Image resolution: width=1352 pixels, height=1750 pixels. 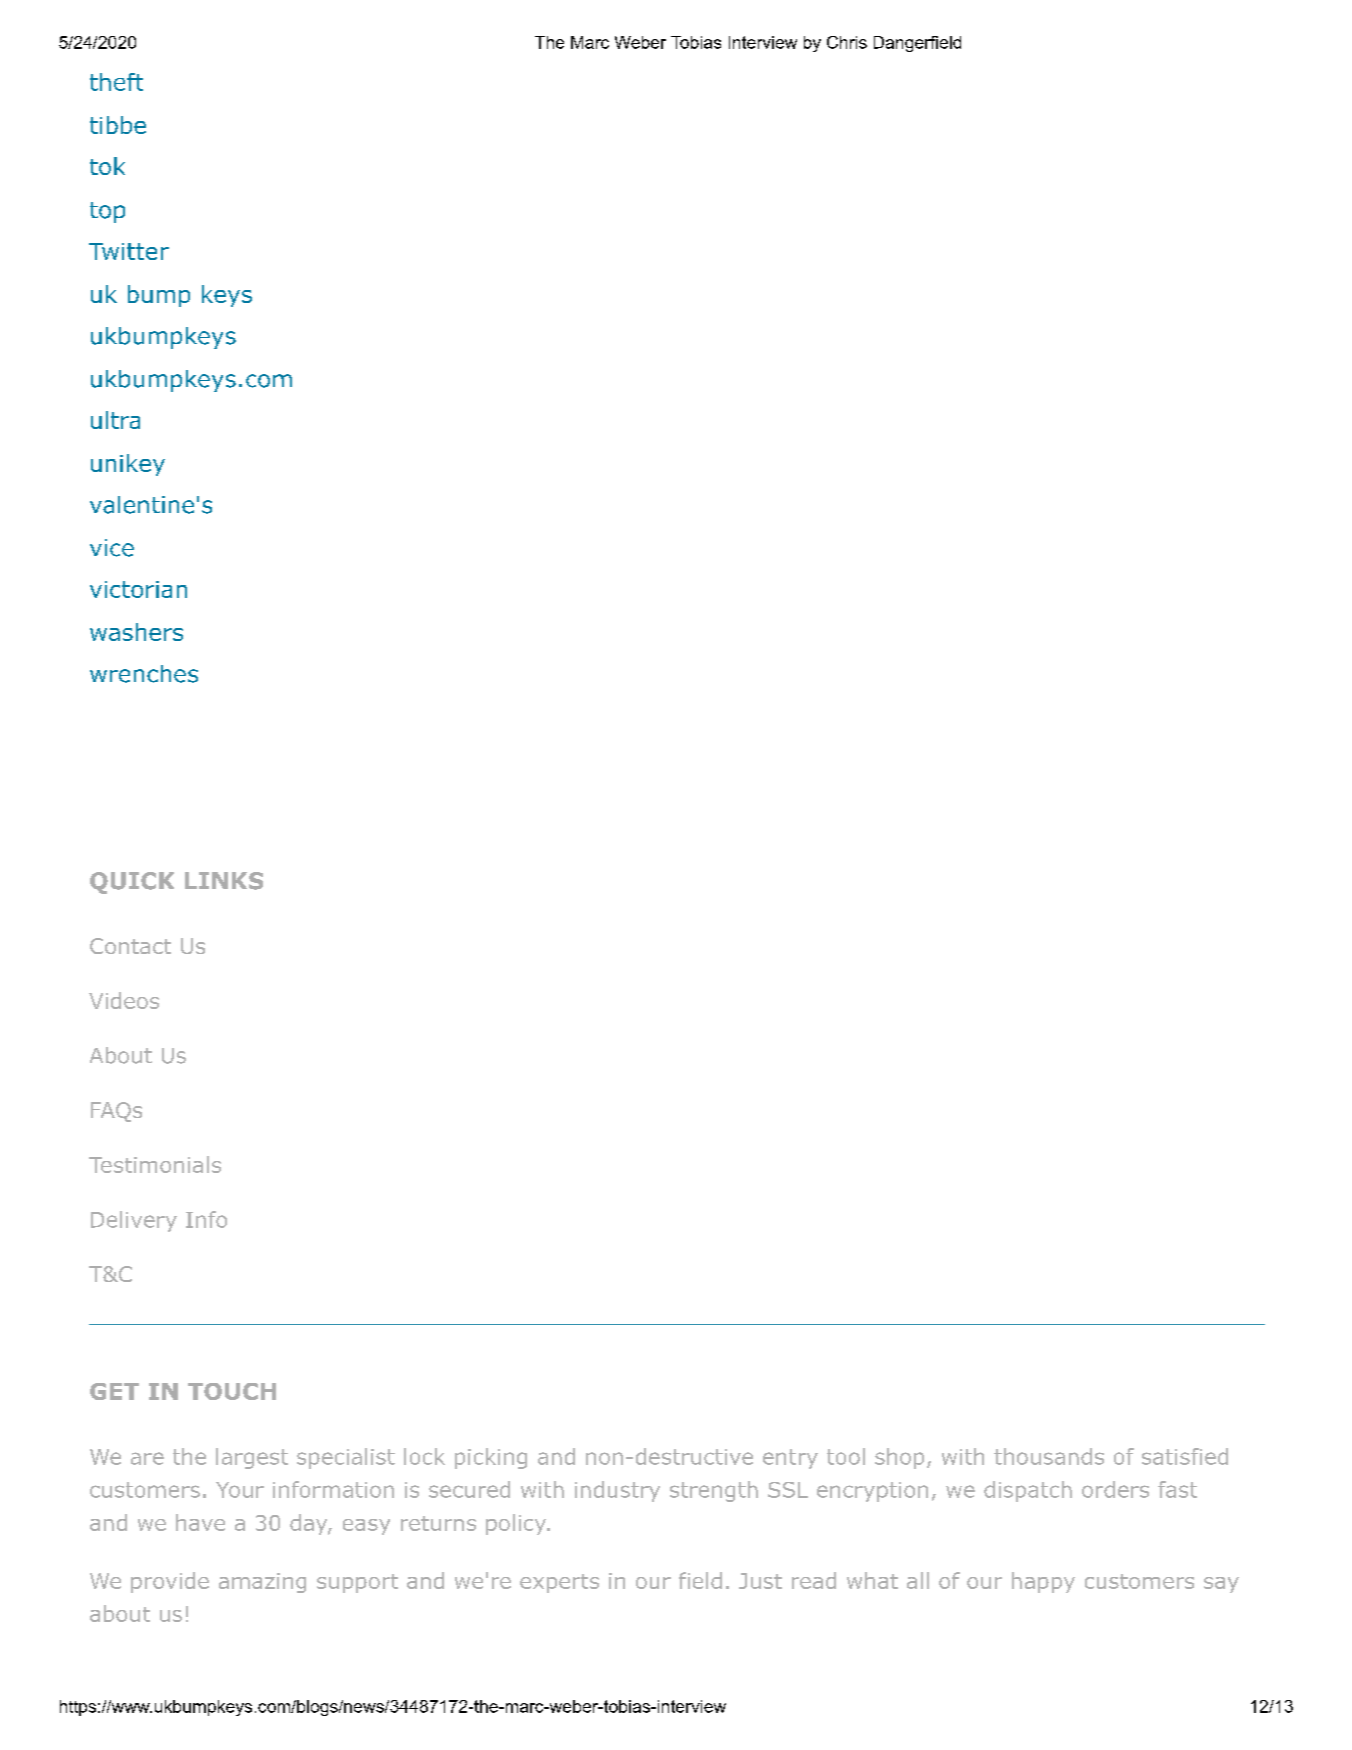 I want to click on orders, so click(x=1115, y=1489).
